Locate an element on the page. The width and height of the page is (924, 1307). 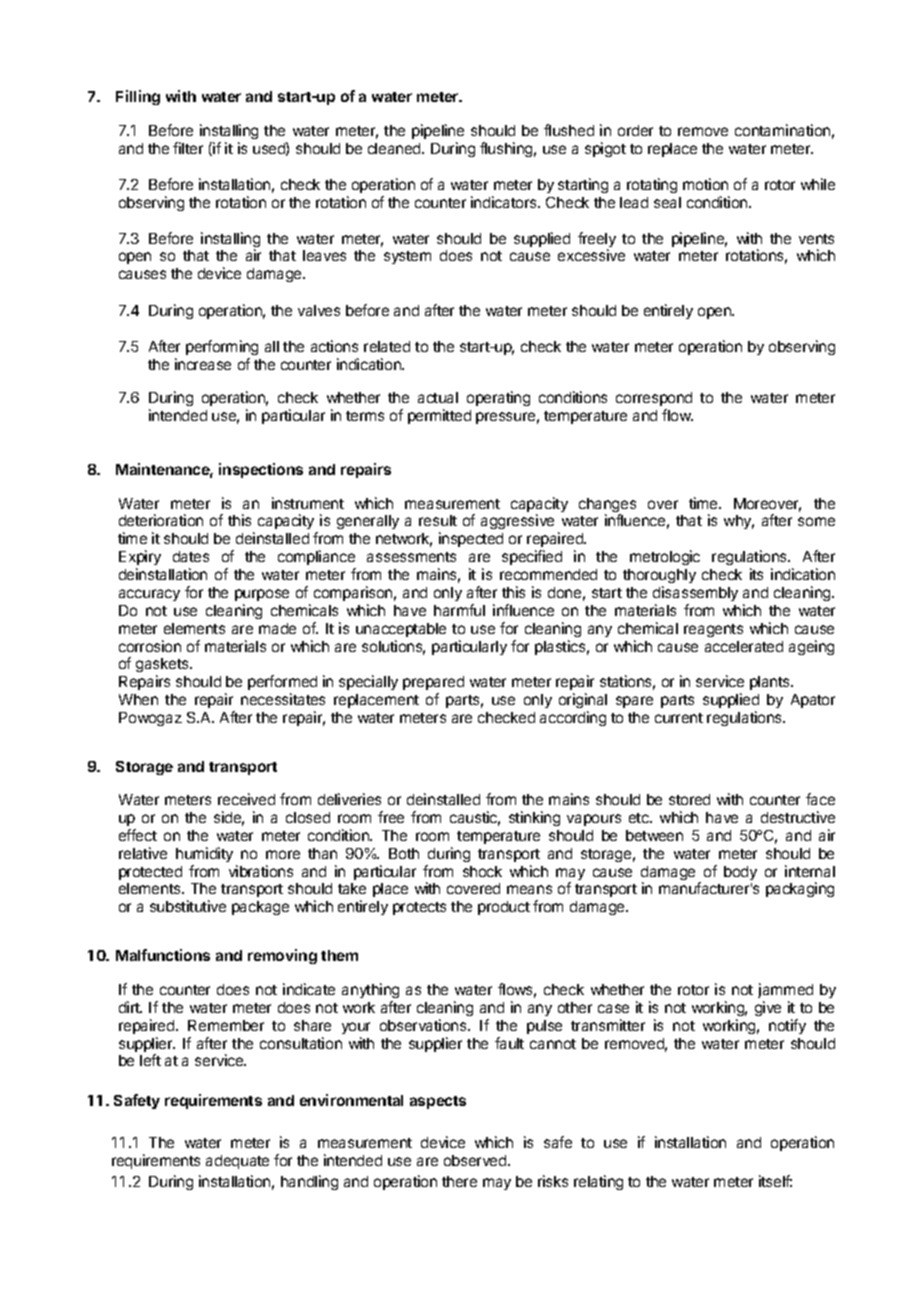
cleaned is located at coordinates (395, 148).
